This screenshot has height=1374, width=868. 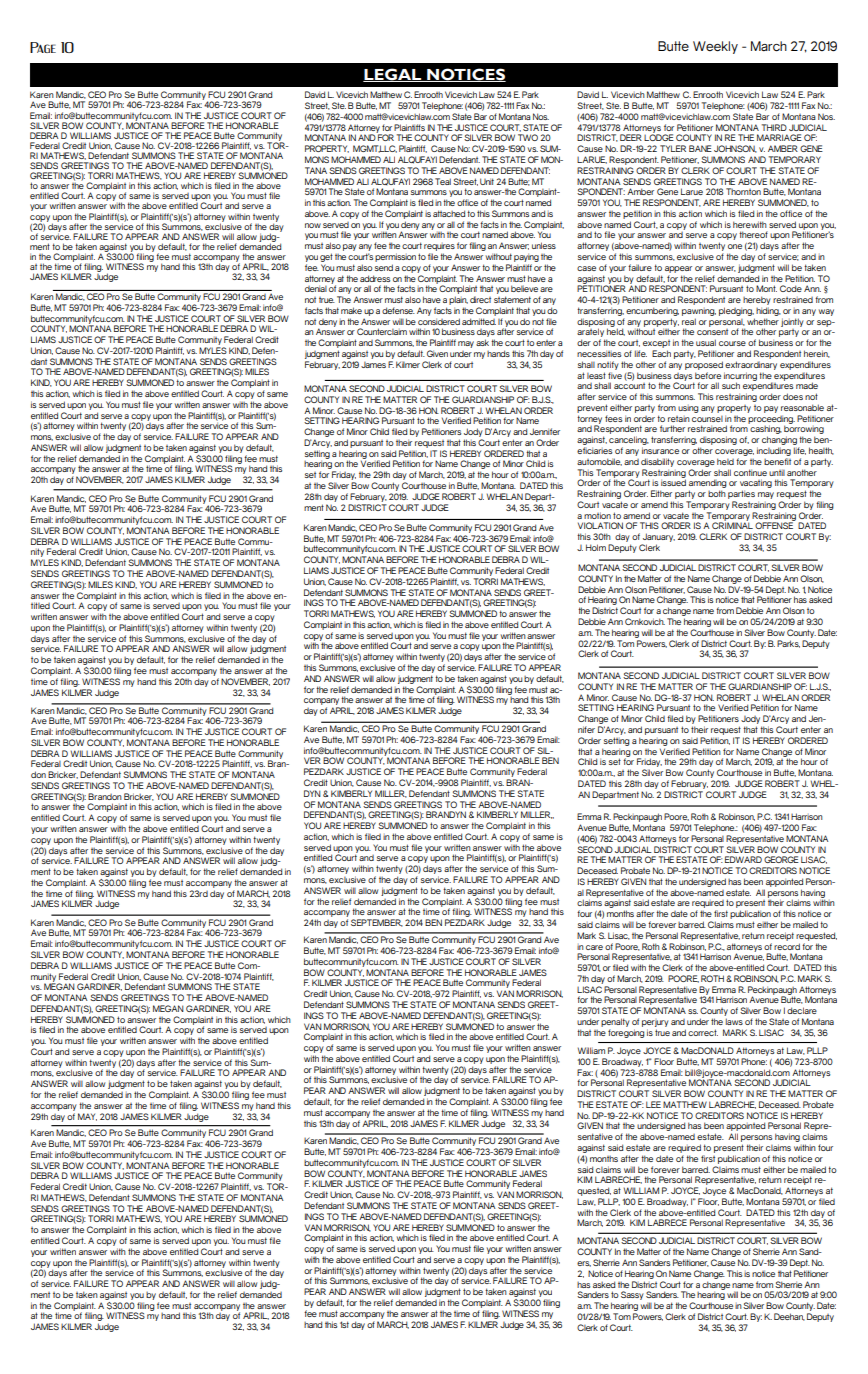 What do you see at coordinates (351, 310) in the screenshot?
I see `make` at bounding box center [351, 310].
